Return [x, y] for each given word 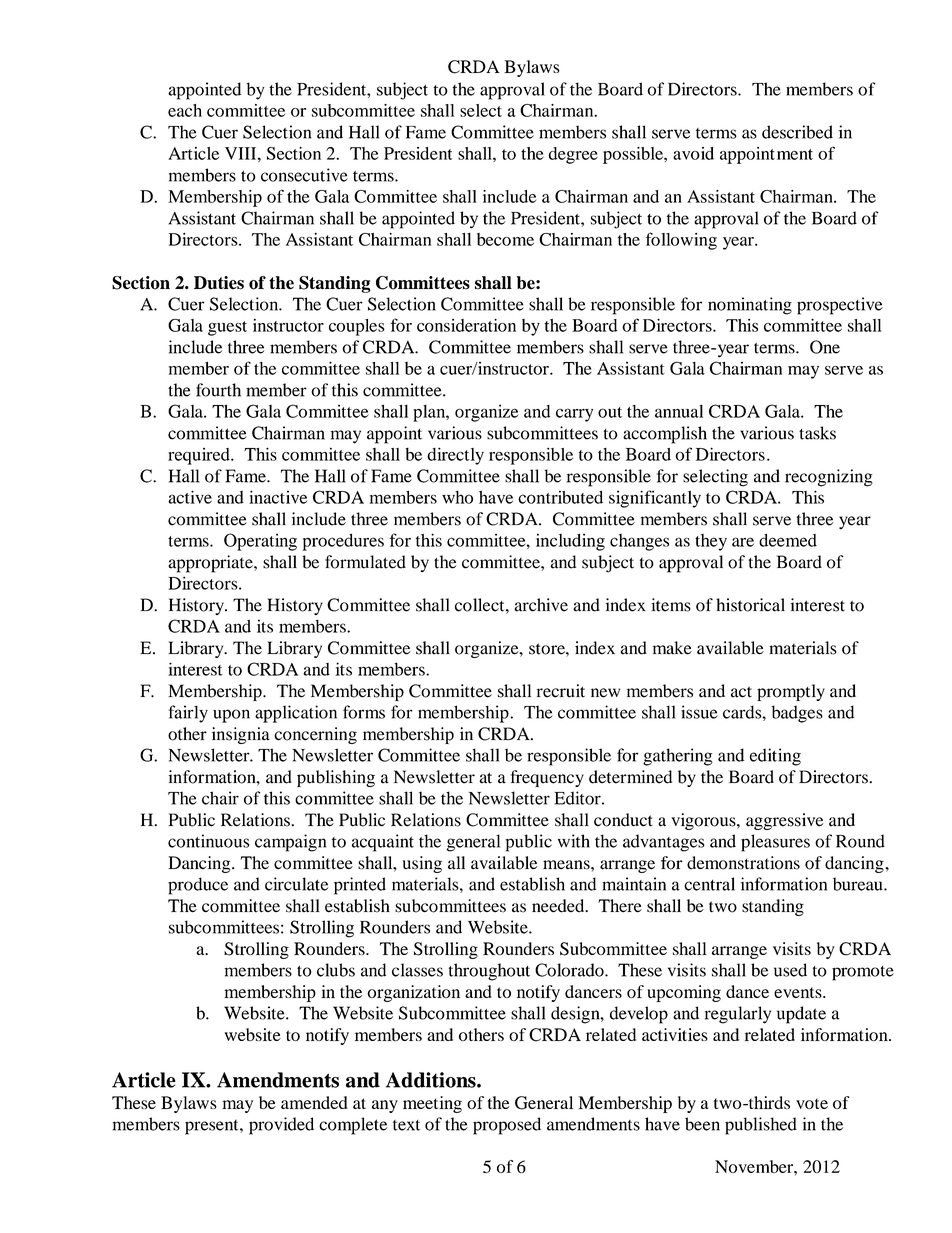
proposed [507, 1126]
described [797, 132]
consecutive [304, 175]
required [200, 456]
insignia [241, 735]
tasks [817, 433]
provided [281, 1126]
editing [775, 757]
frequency [547, 778]
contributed [560, 497]
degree [573, 155]
